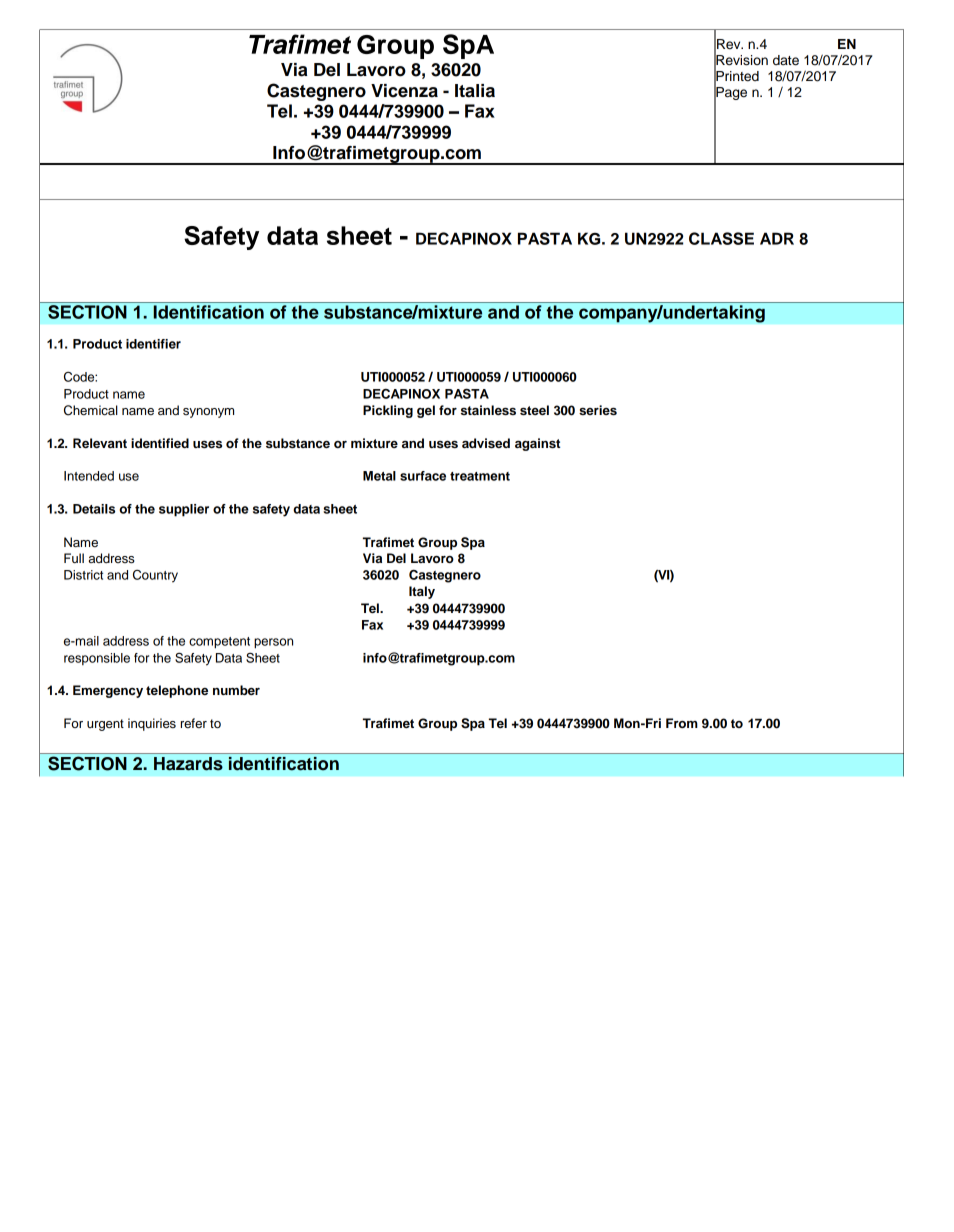  I want to click on ADR, so click(777, 238).
